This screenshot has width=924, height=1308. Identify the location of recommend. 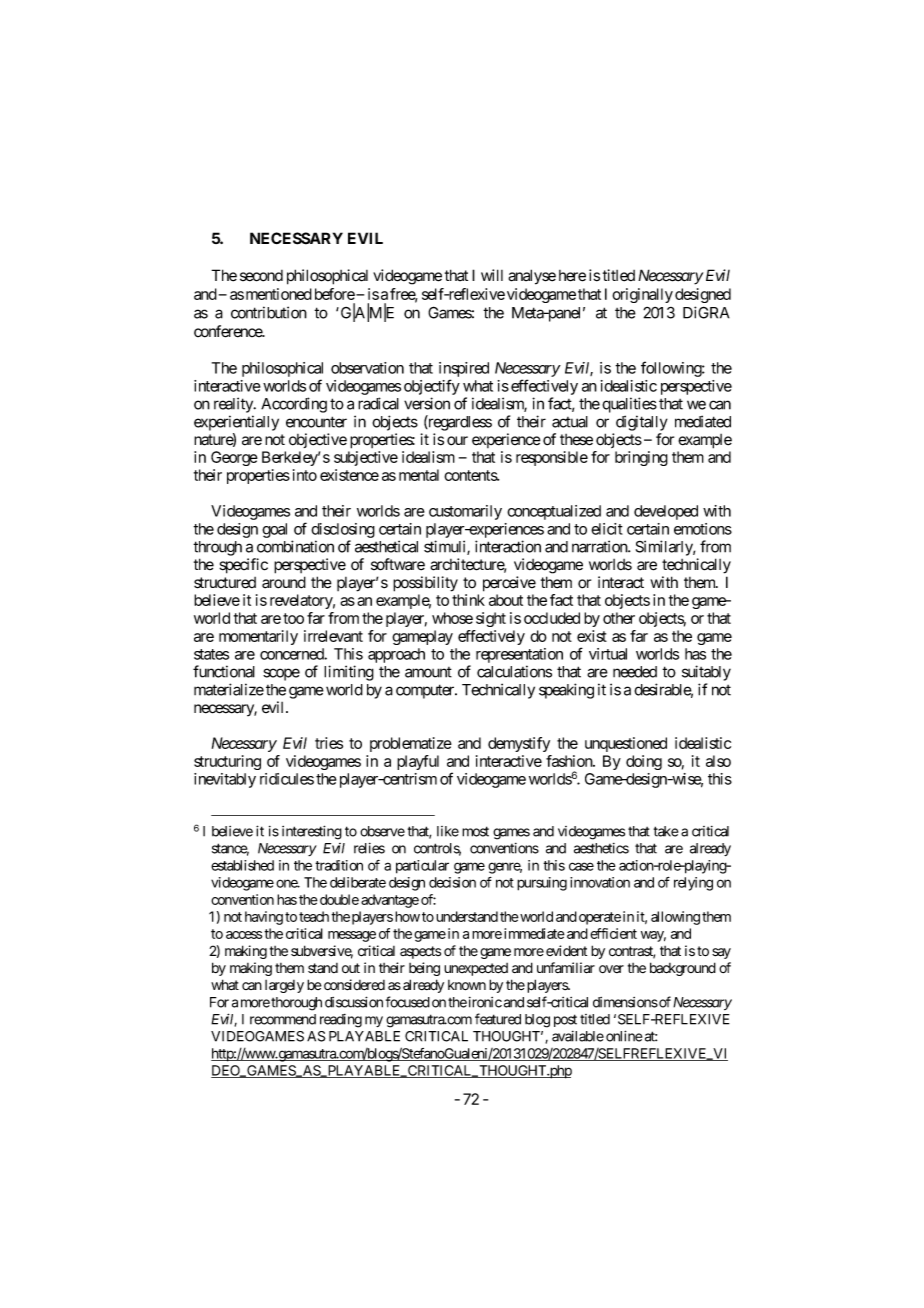
(283, 1019).
